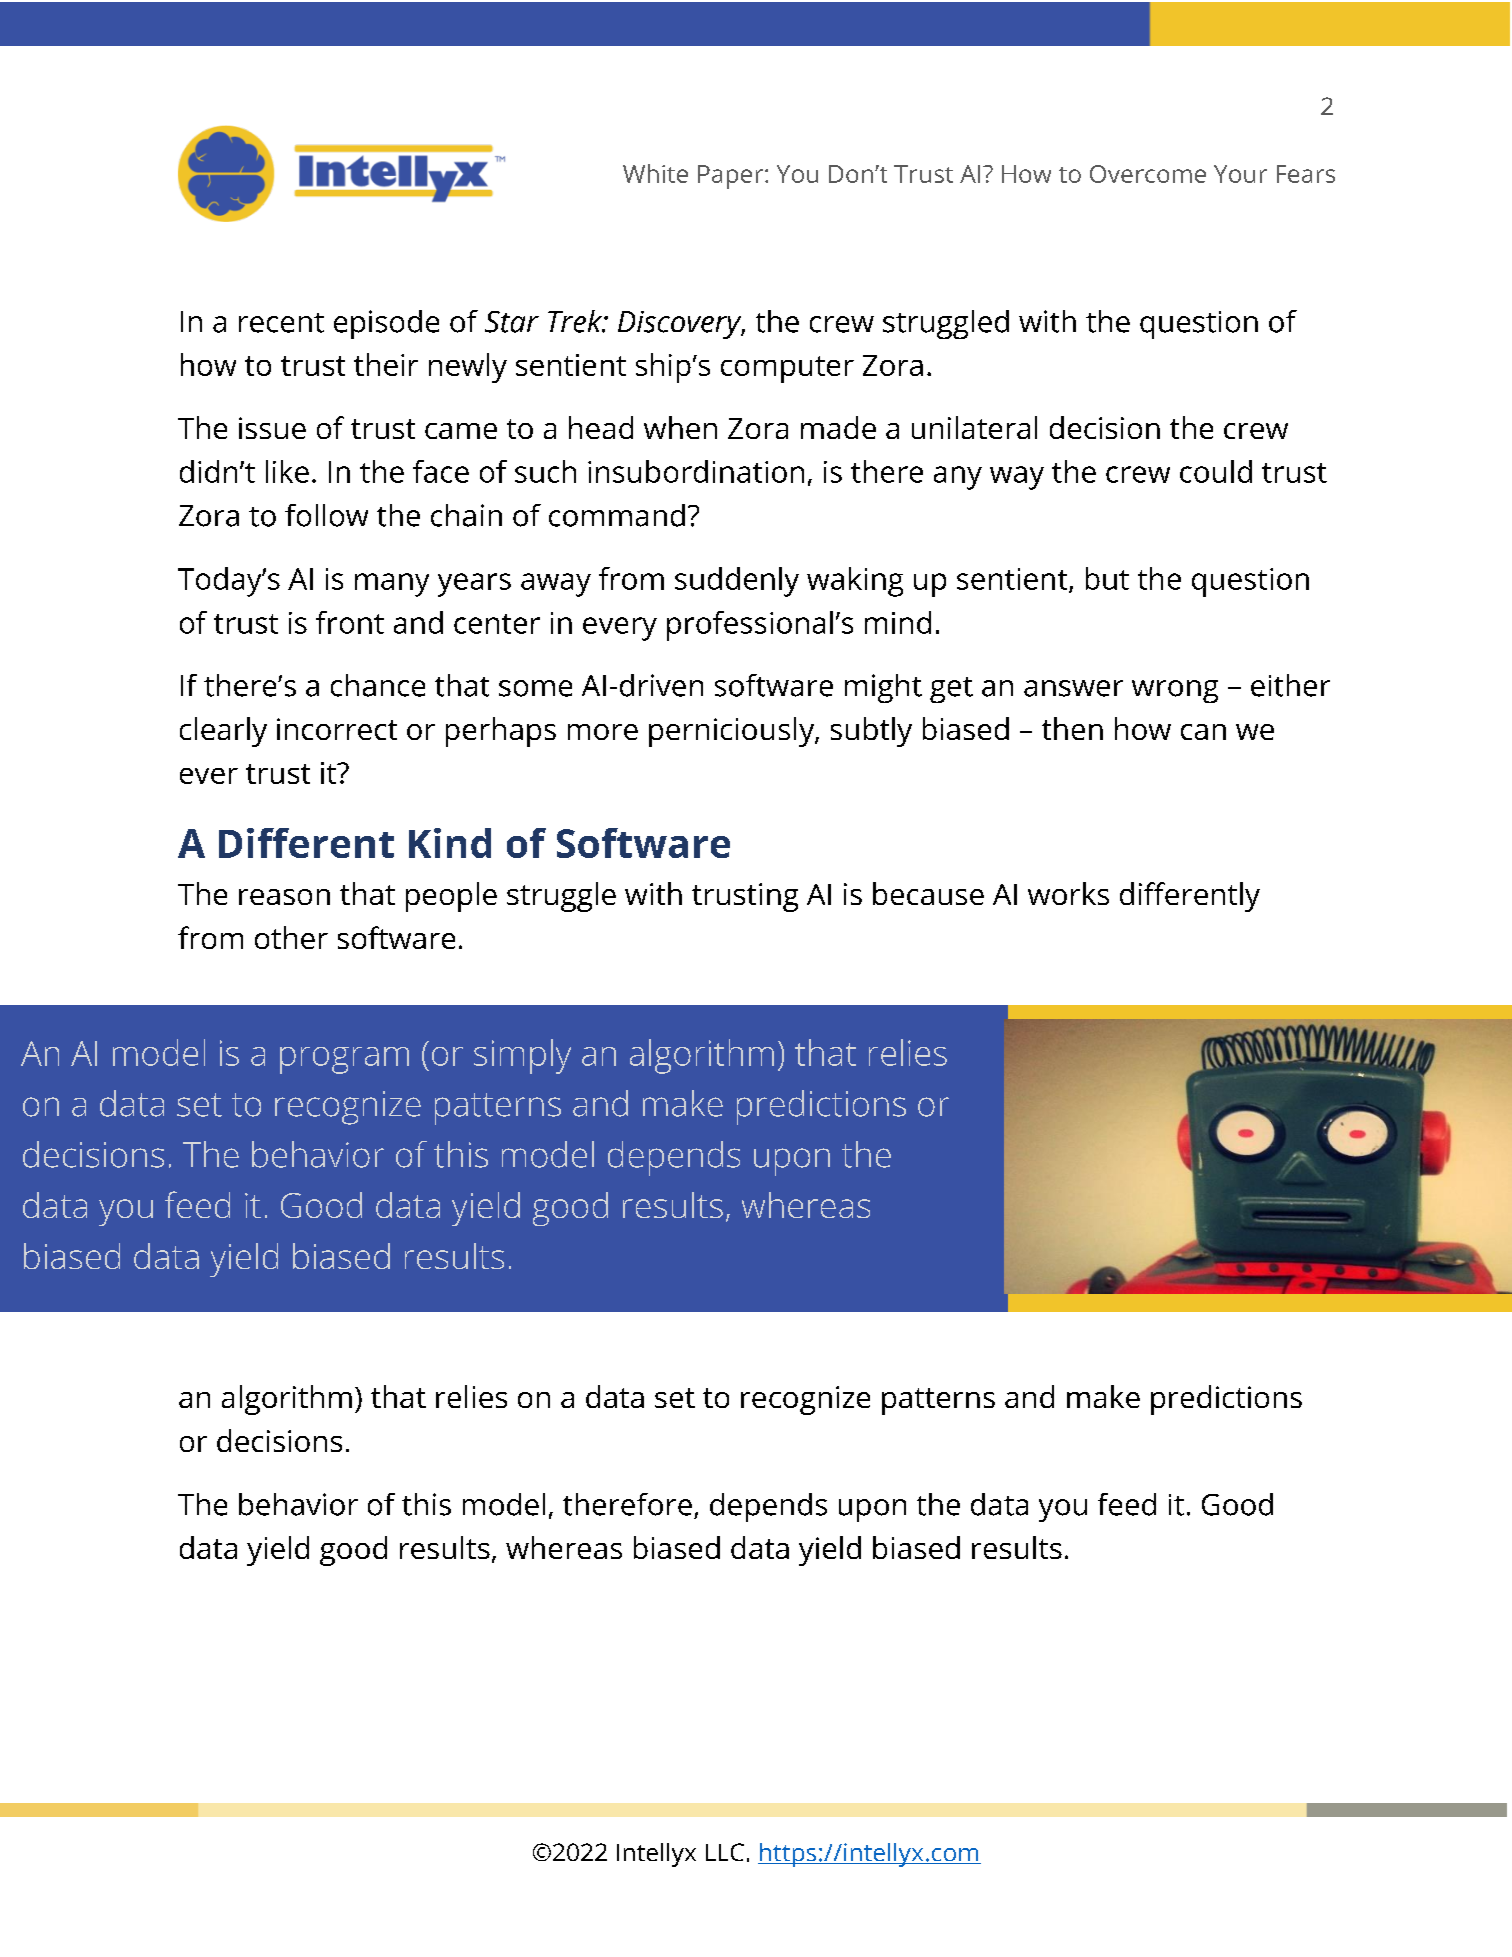 Image resolution: width=1512 pixels, height=1957 pixels. Describe the element at coordinates (725, 1852) in the image. I see `LLC` at that location.
